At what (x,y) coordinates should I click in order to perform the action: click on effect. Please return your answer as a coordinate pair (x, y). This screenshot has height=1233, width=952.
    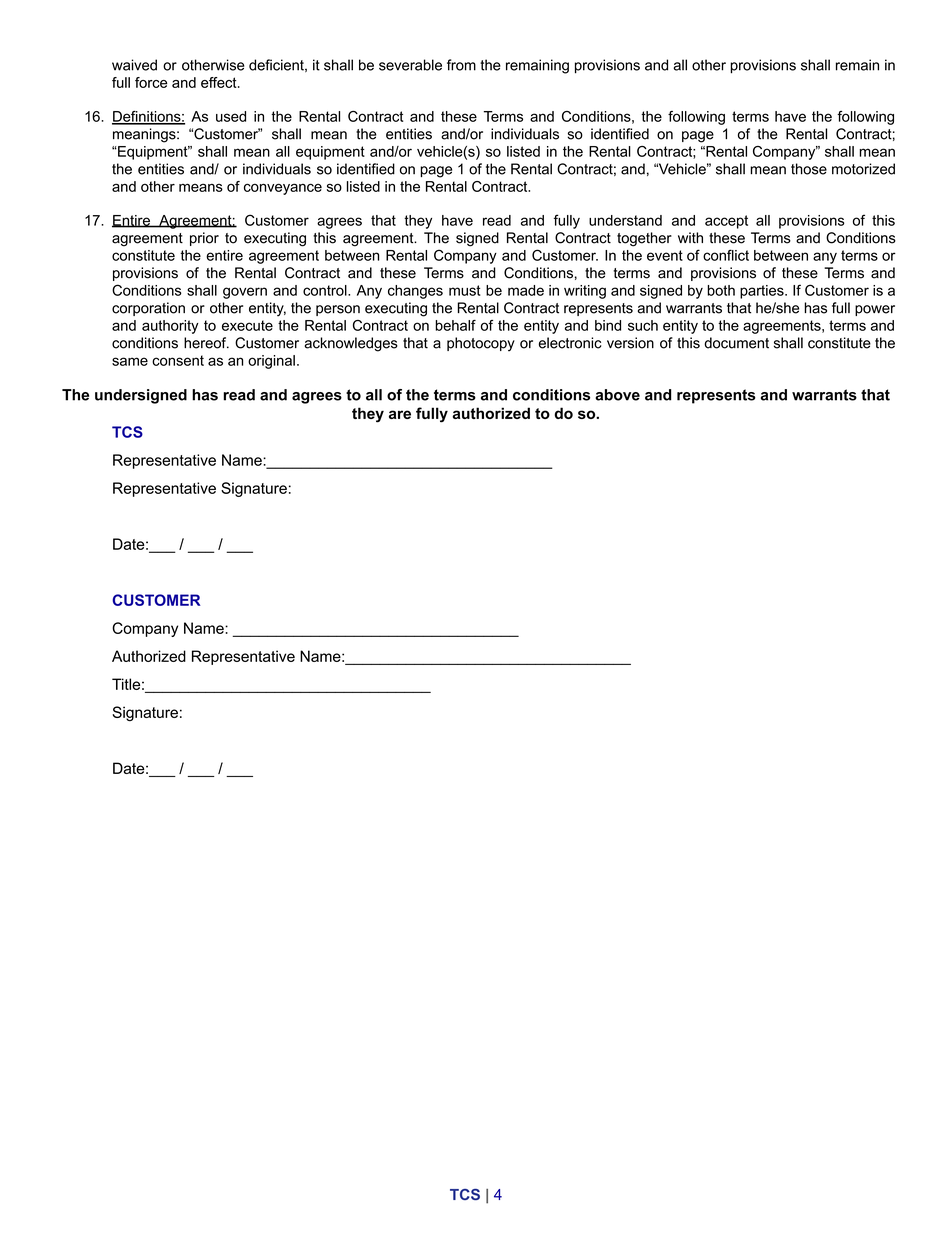
    Looking at the image, I should click on (220, 82).
